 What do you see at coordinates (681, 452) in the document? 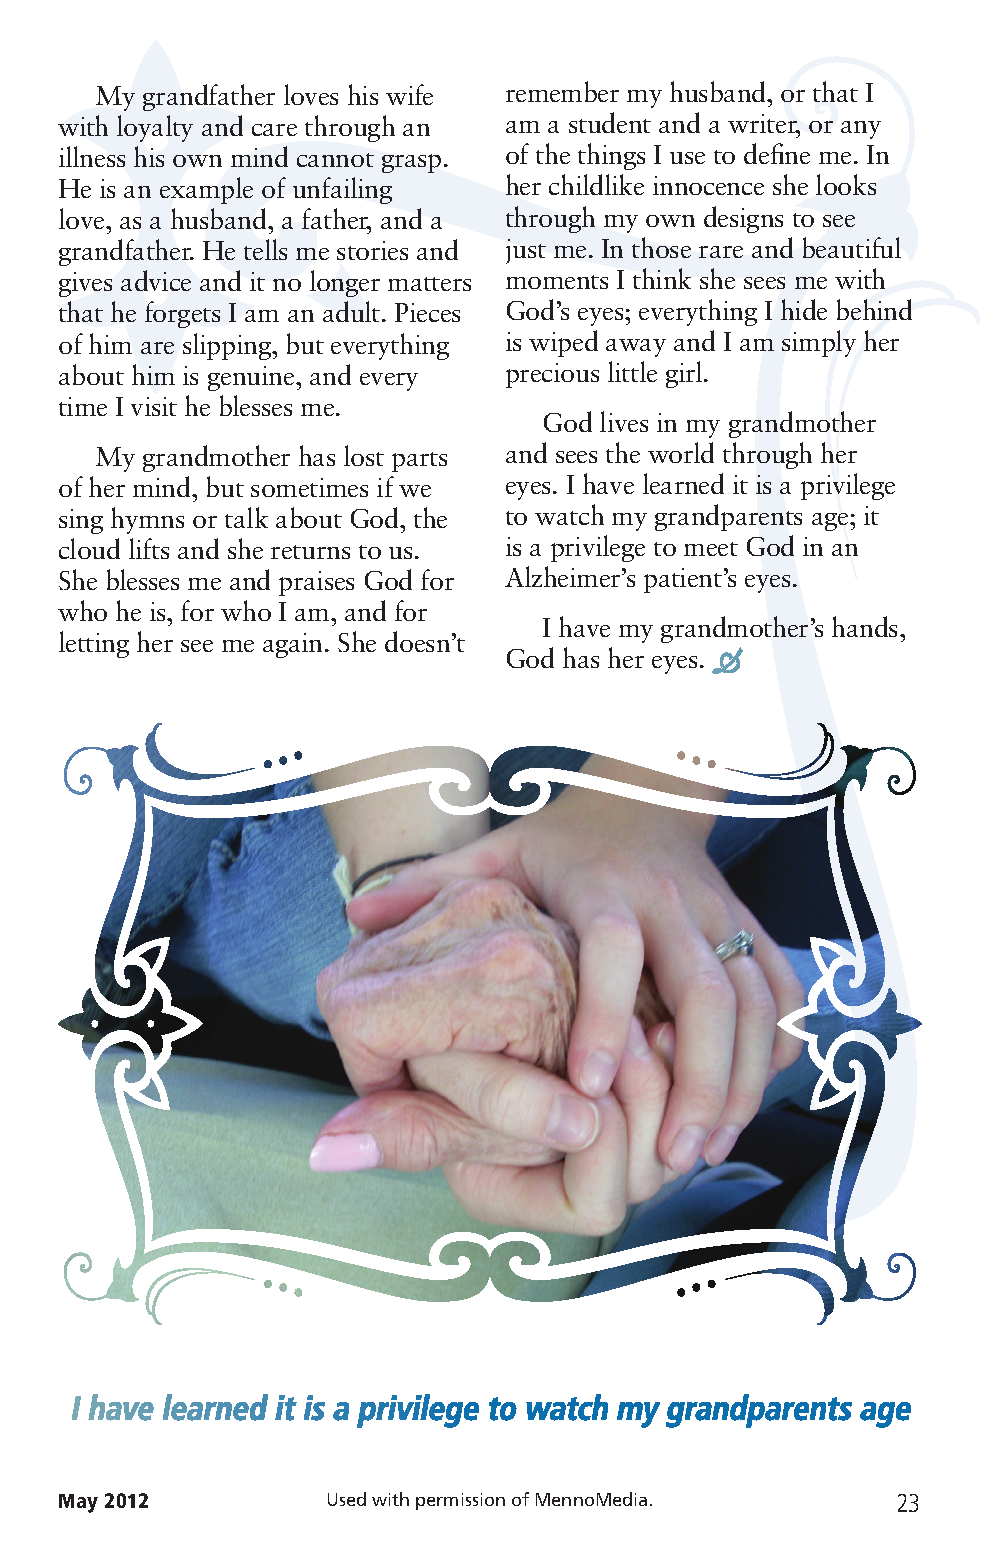
I see `world` at bounding box center [681, 452].
